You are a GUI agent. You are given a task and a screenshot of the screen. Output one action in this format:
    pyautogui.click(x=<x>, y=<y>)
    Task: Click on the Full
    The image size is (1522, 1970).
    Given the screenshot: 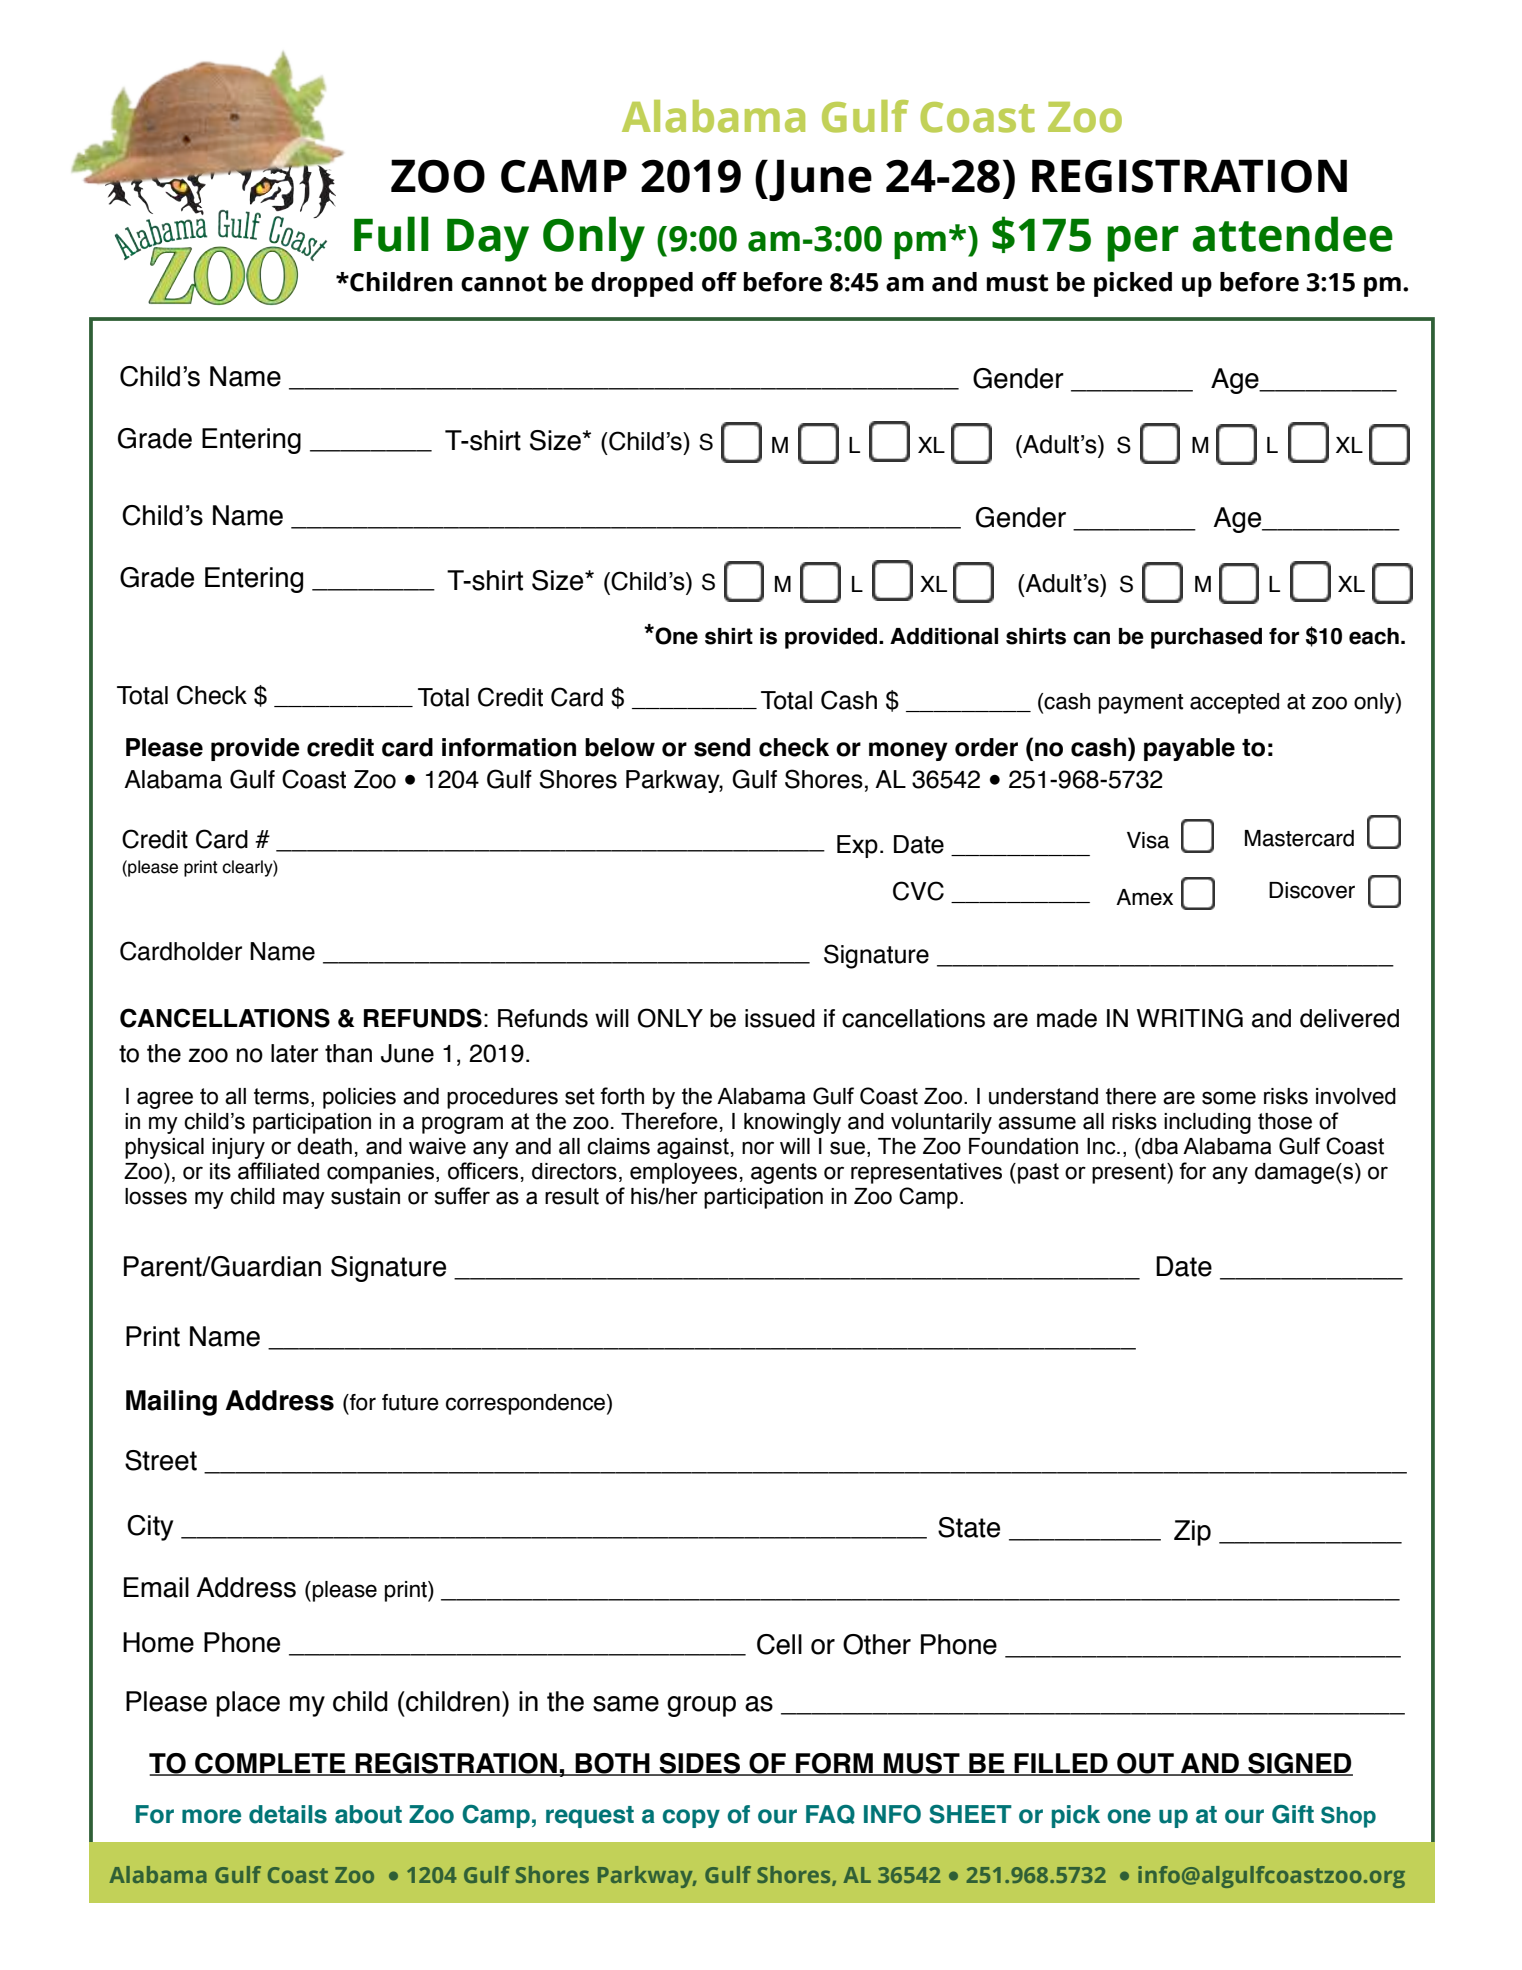 What is the action you would take?
    pyautogui.click(x=391, y=234)
